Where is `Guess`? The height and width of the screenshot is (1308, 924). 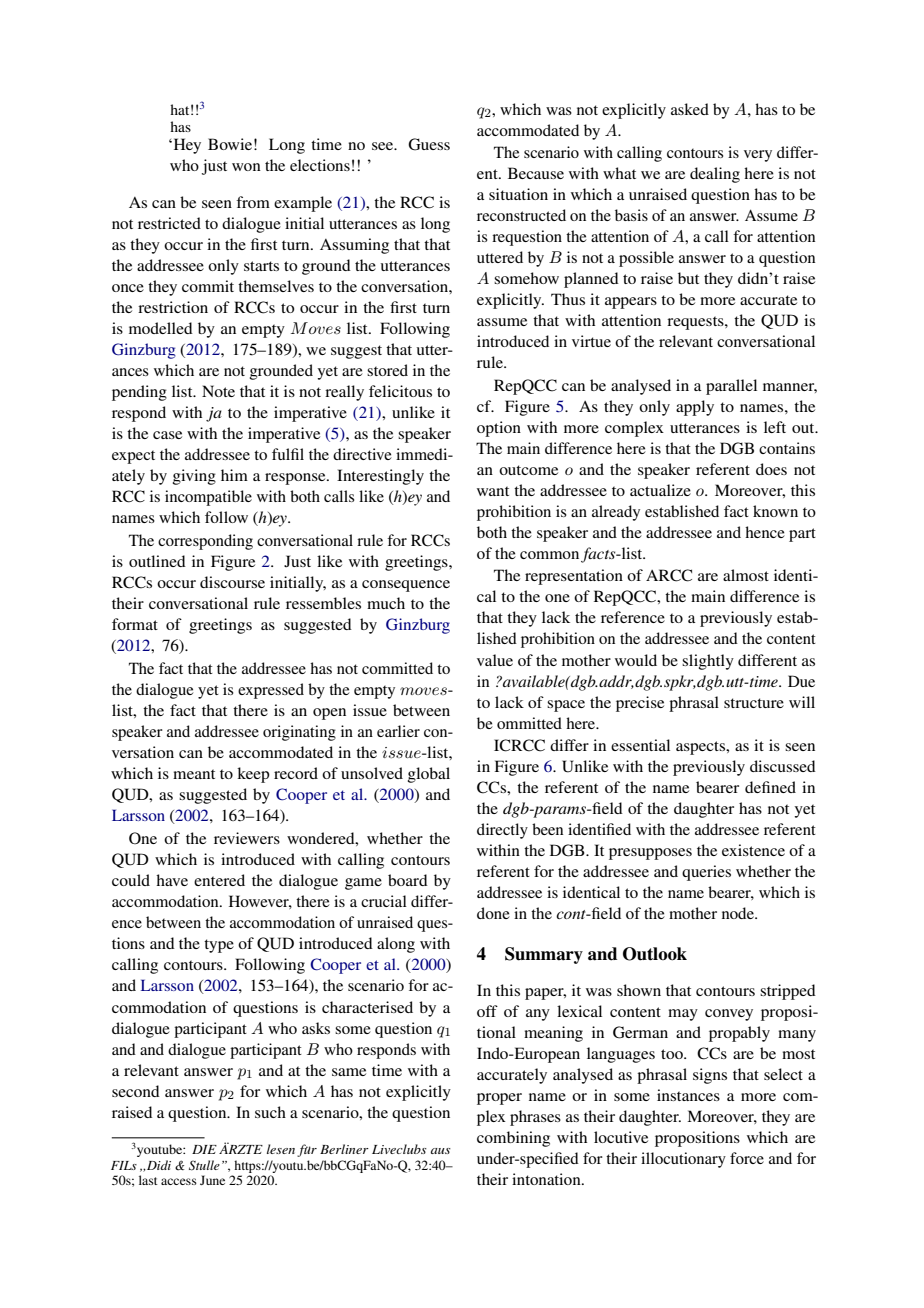
Guess is located at coordinates (429, 144).
